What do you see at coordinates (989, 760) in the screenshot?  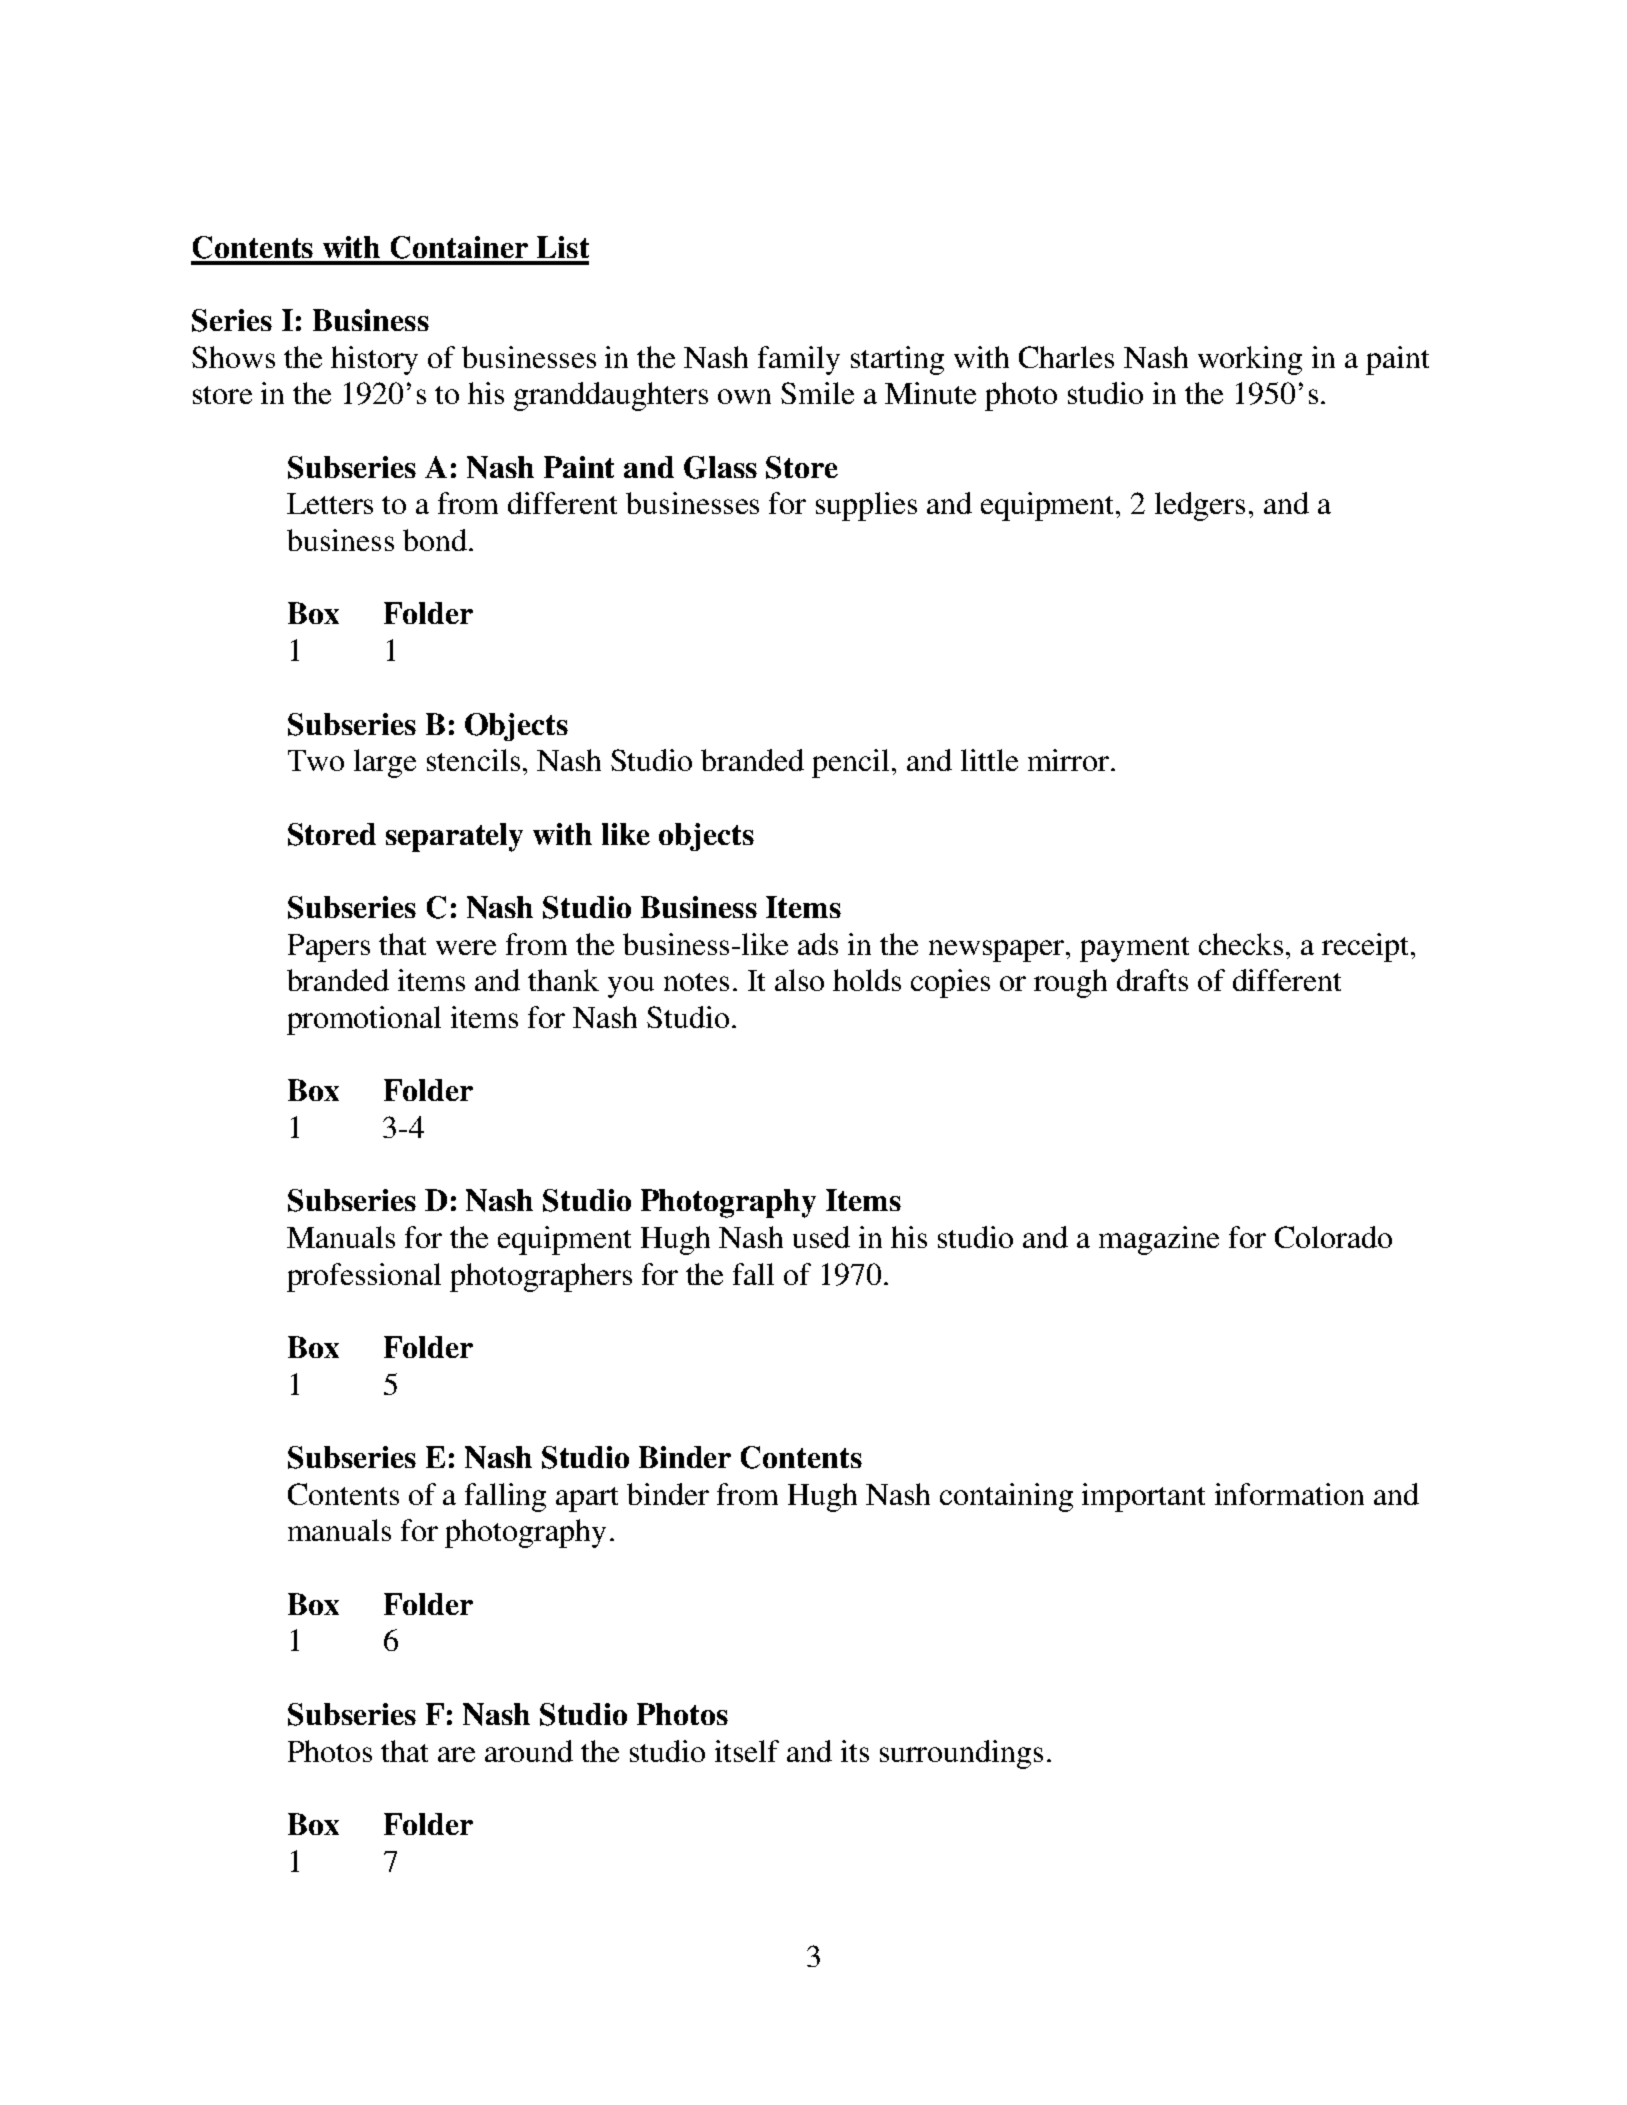 I see `little` at bounding box center [989, 760].
